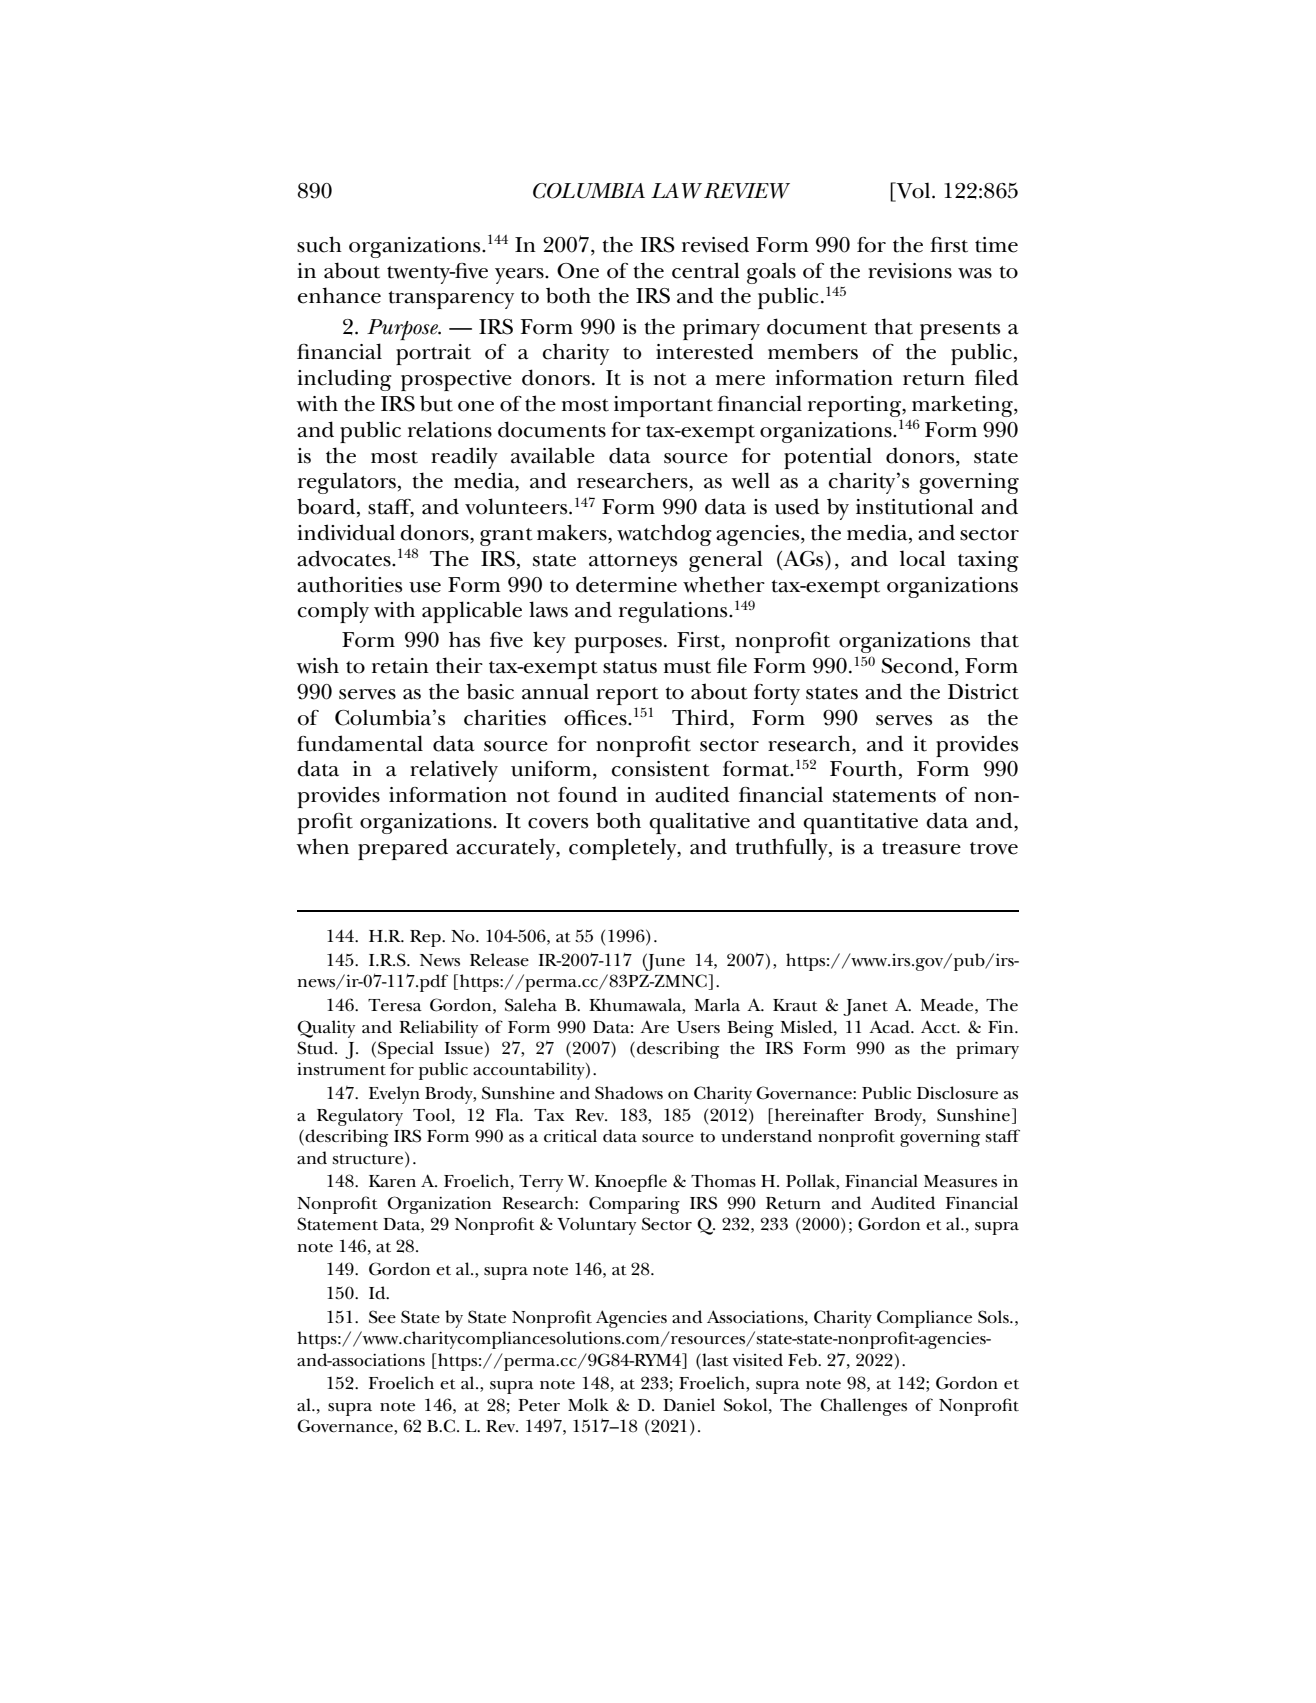 This screenshot has height=1703, width=1316. I want to click on See, so click(382, 1317).
